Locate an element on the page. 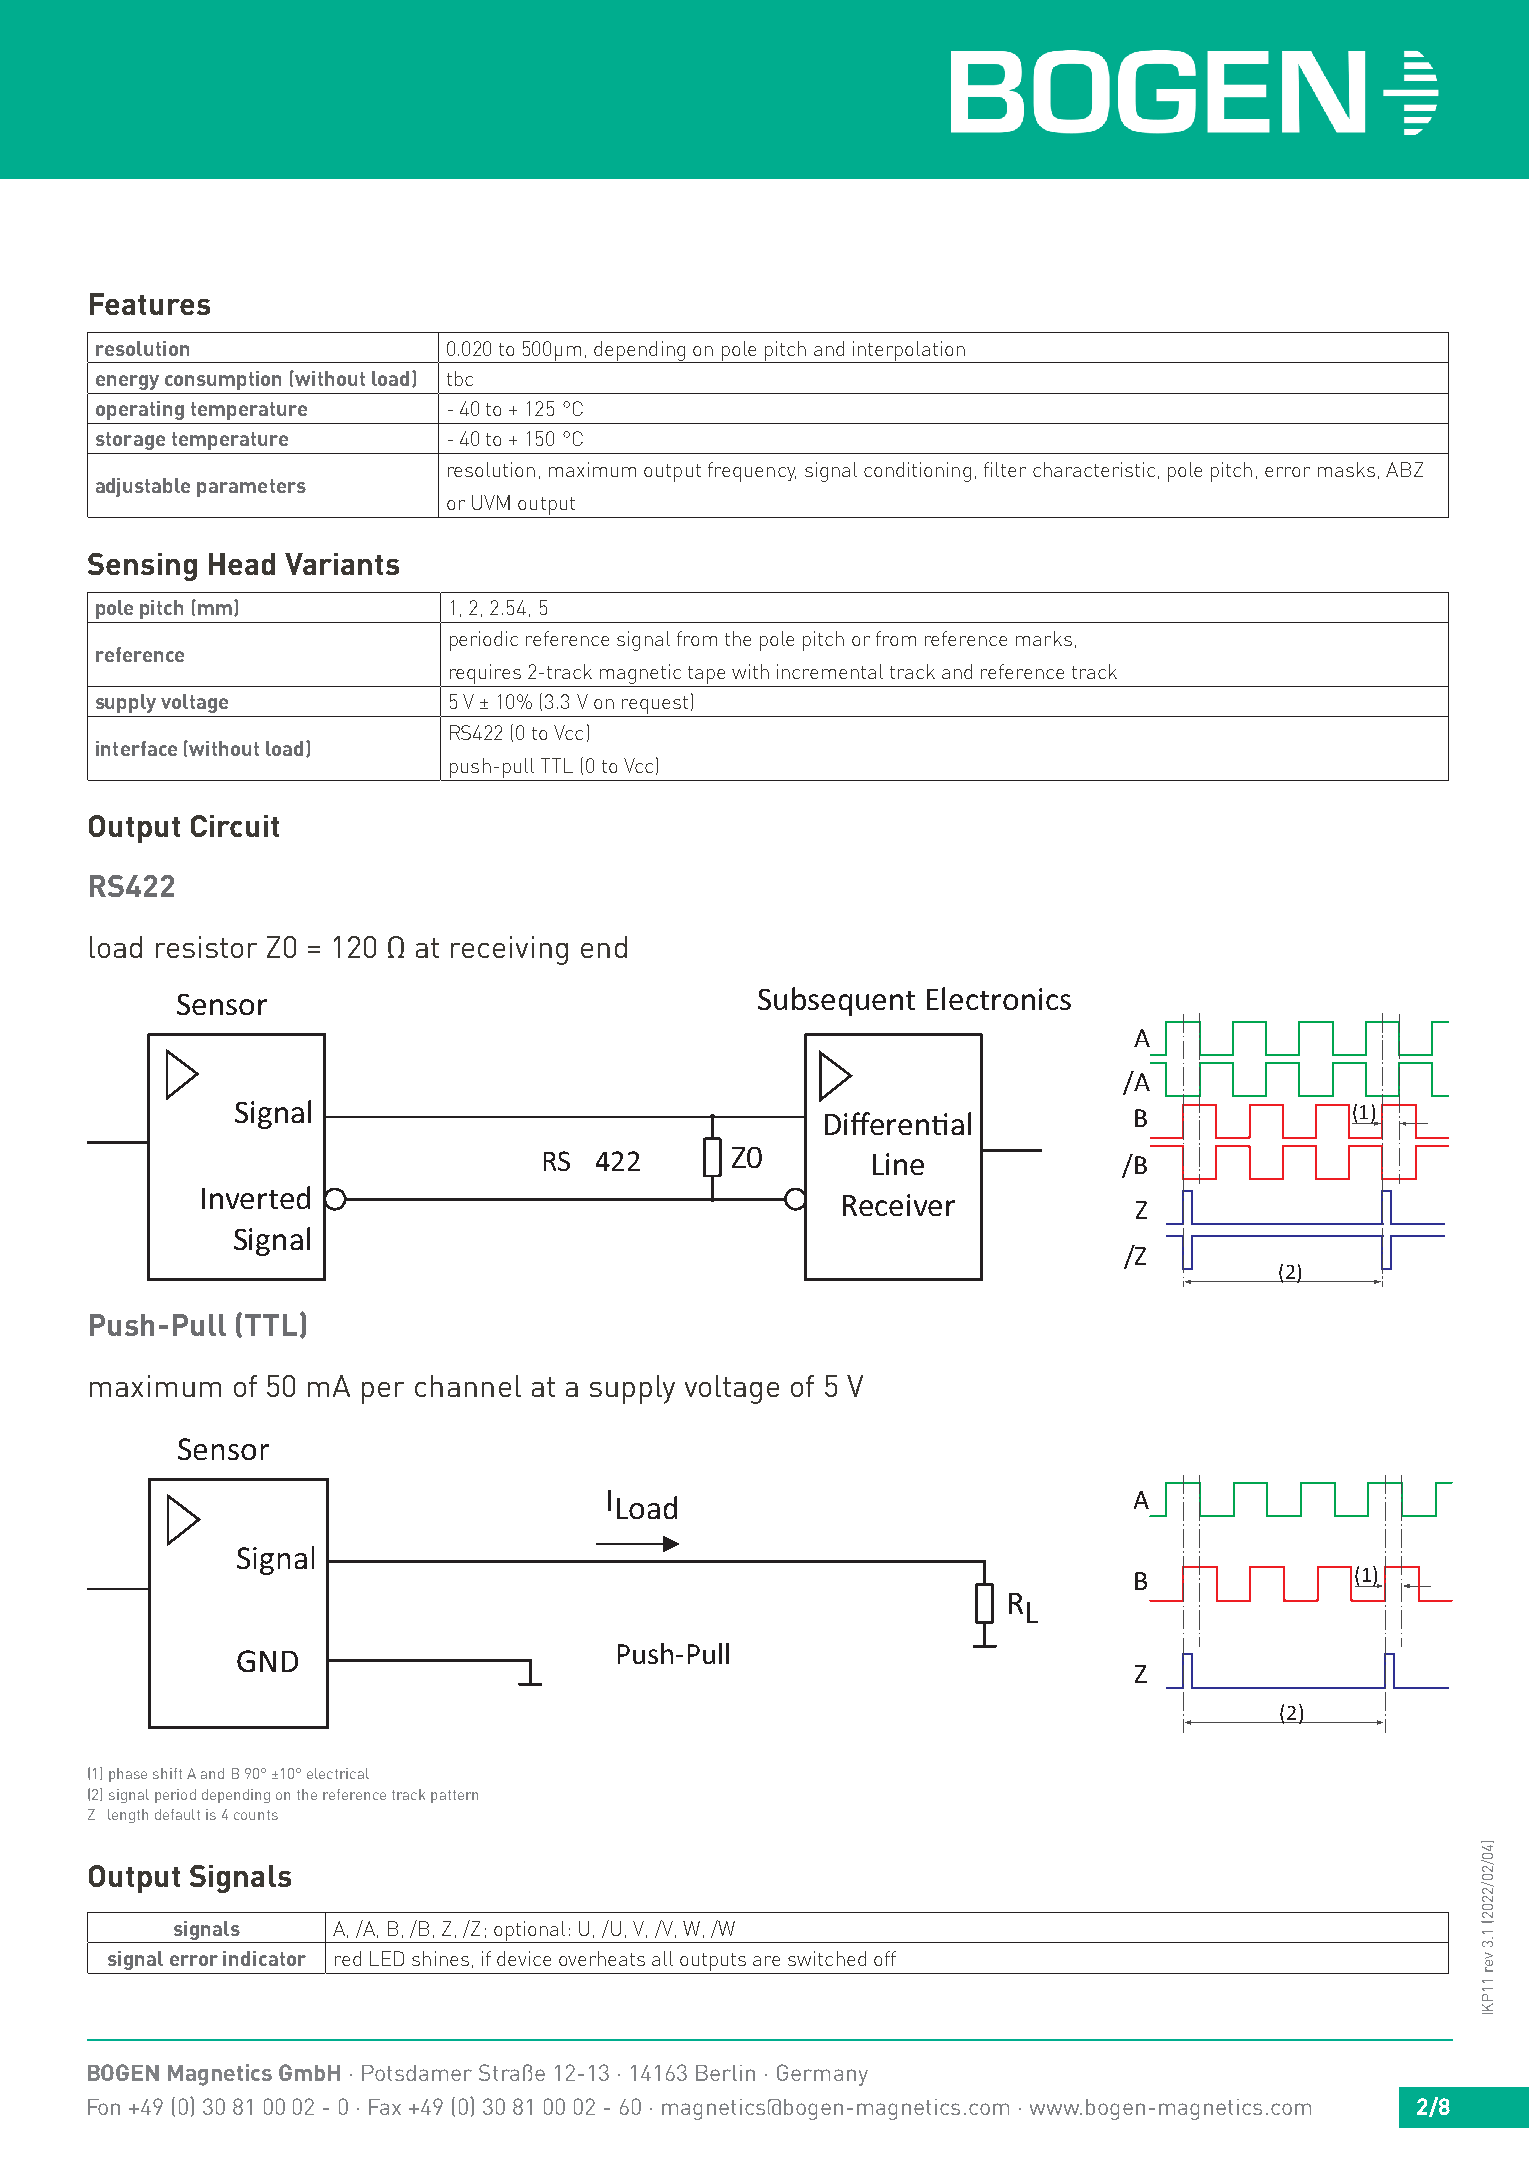 Image resolution: width=1529 pixels, height=2162 pixels. Subsequent is located at coordinates (836, 1001).
